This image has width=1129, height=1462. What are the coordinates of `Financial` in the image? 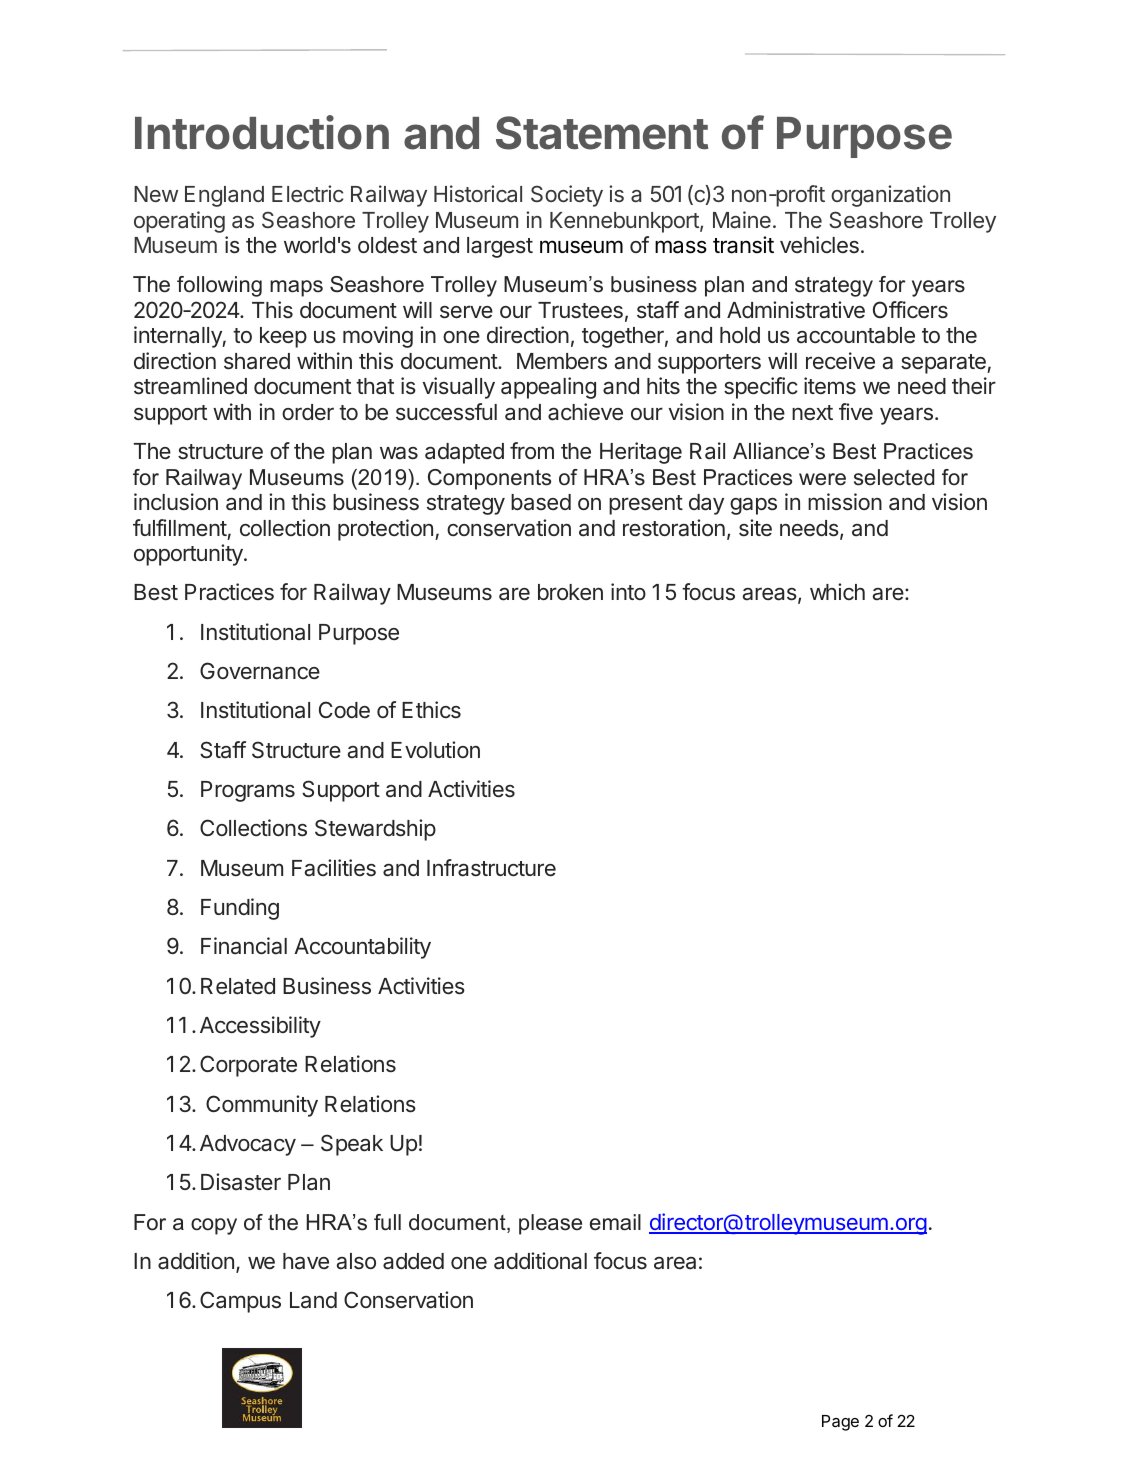 It's located at (244, 946).
